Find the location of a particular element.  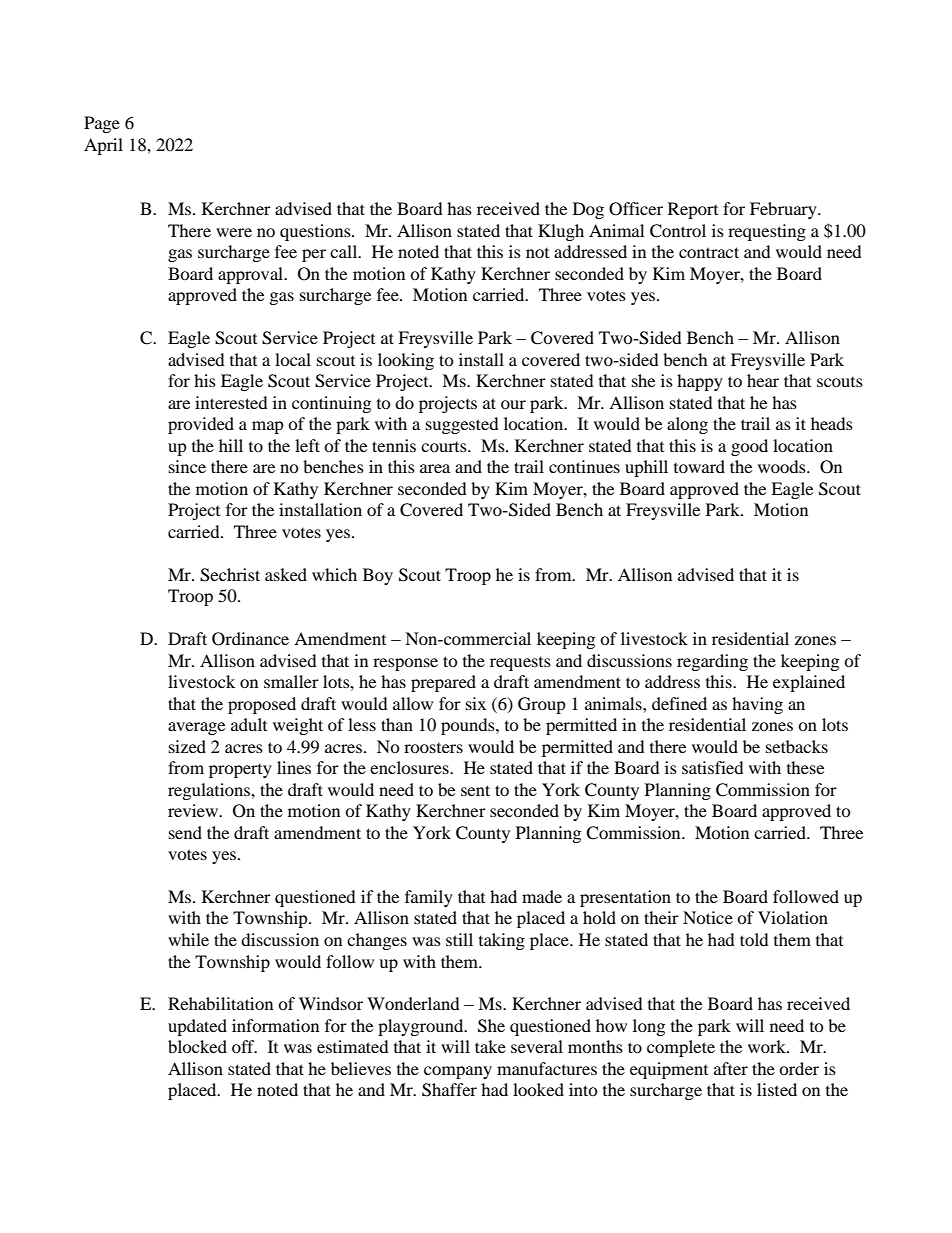

good is located at coordinates (749, 447).
